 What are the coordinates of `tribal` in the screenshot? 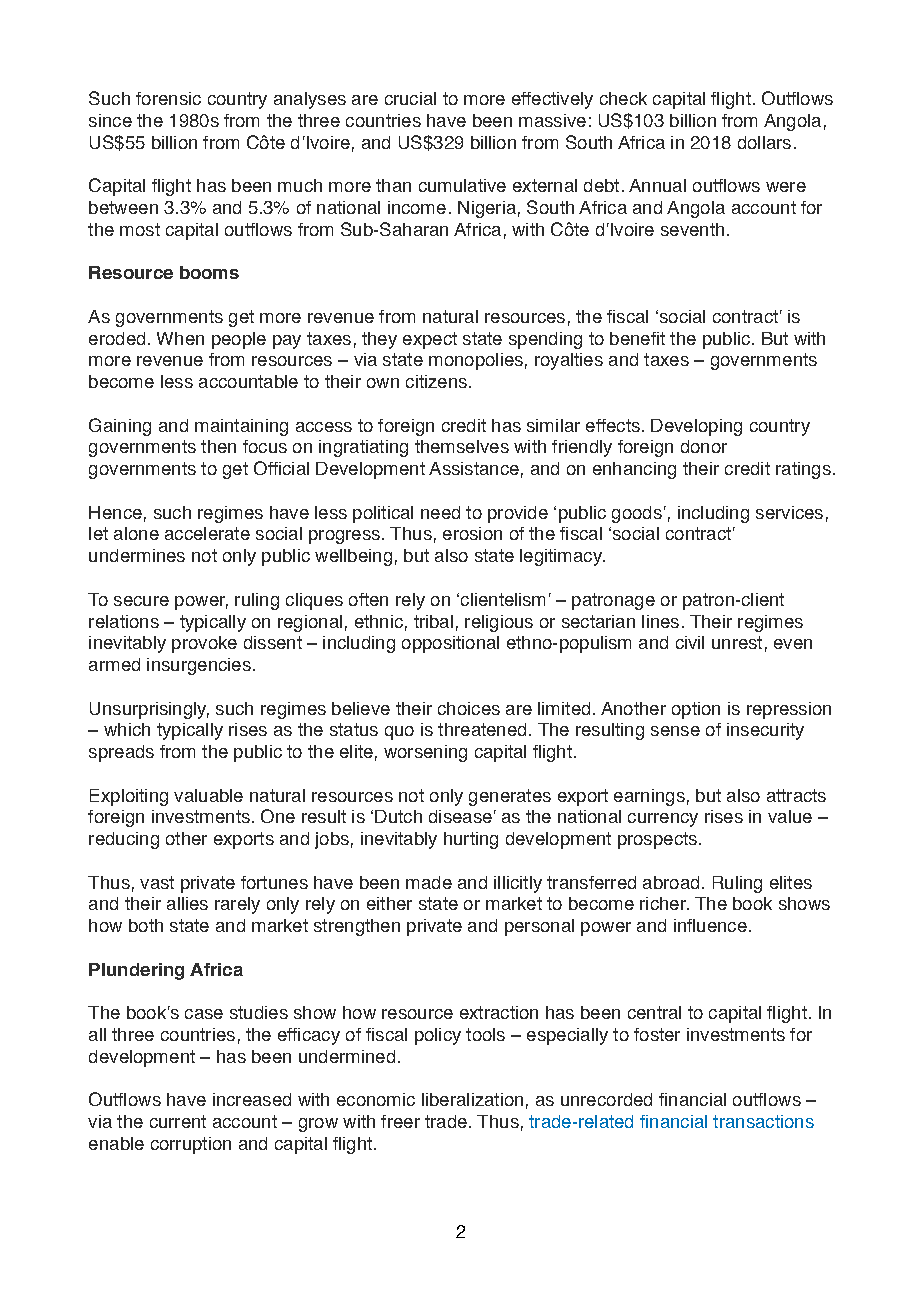 It's located at (433, 621).
